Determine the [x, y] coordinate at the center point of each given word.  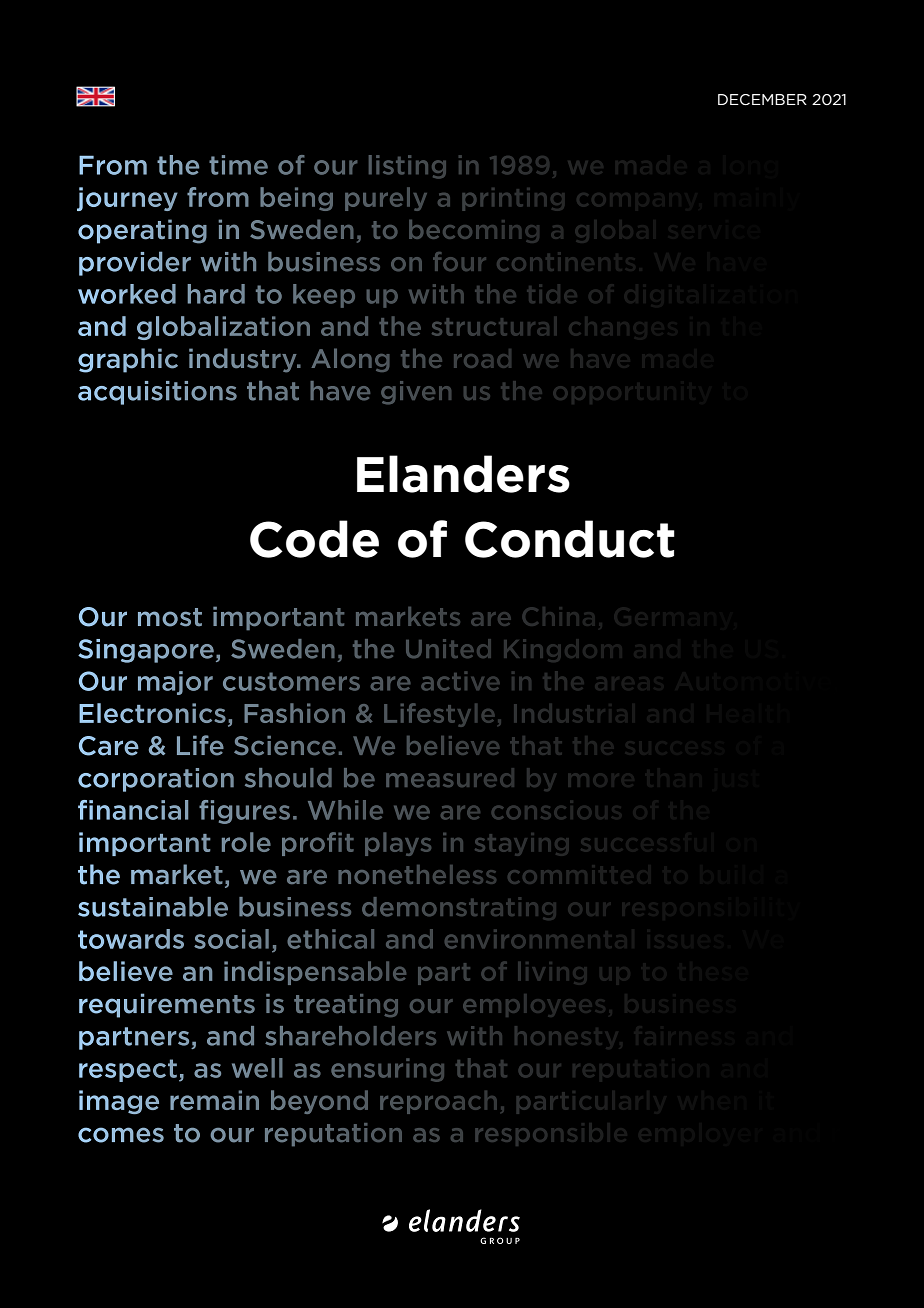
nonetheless [417, 874]
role [246, 842]
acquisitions [157, 393]
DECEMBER [762, 99]
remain [214, 1100]
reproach [438, 1102]
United [448, 648]
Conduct [570, 539]
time [238, 165]
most [170, 617]
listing [407, 167]
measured [450, 777]
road [482, 358]
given [416, 393]
